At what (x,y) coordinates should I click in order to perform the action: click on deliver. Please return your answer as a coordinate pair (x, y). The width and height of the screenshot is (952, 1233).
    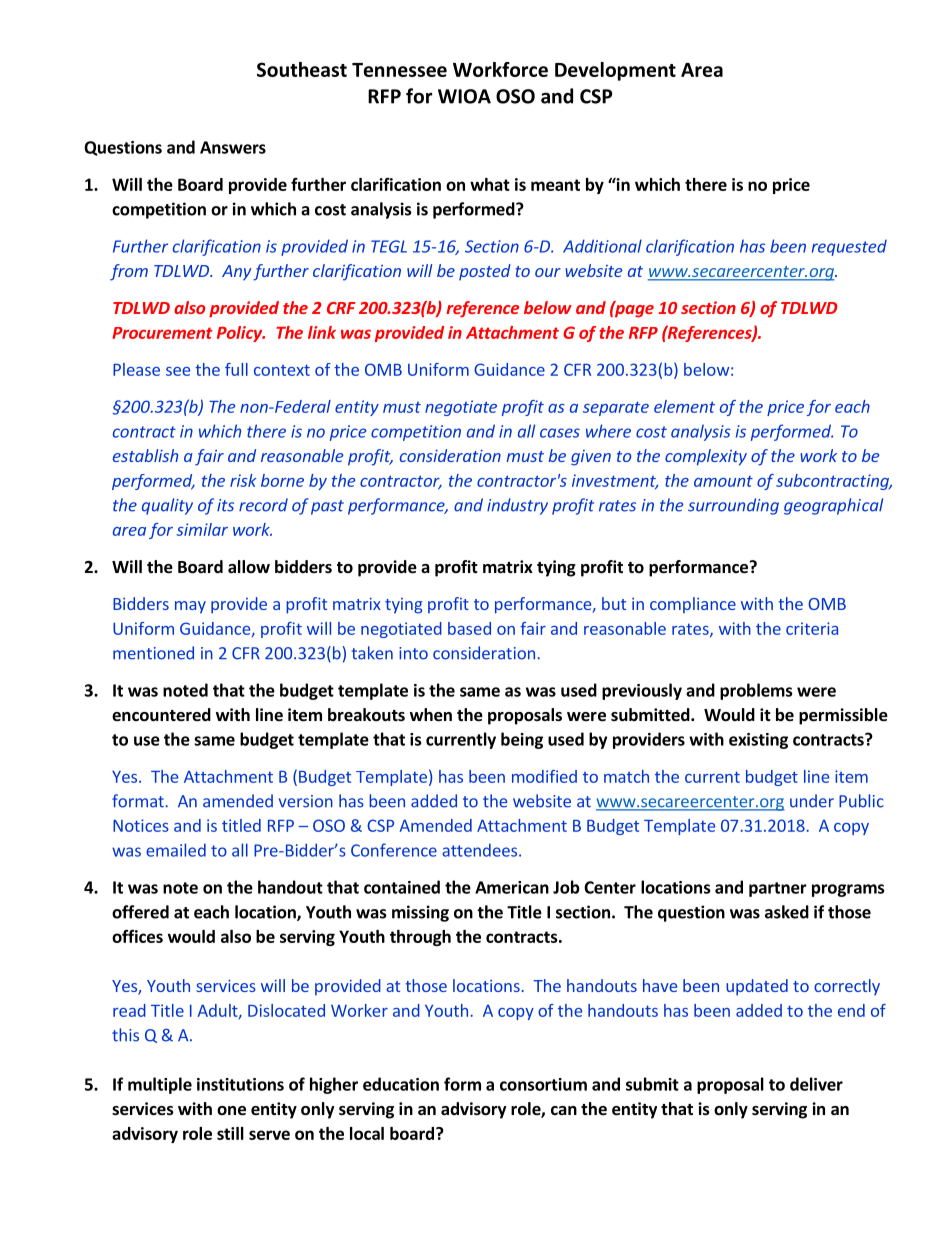
    Looking at the image, I should click on (816, 1084).
